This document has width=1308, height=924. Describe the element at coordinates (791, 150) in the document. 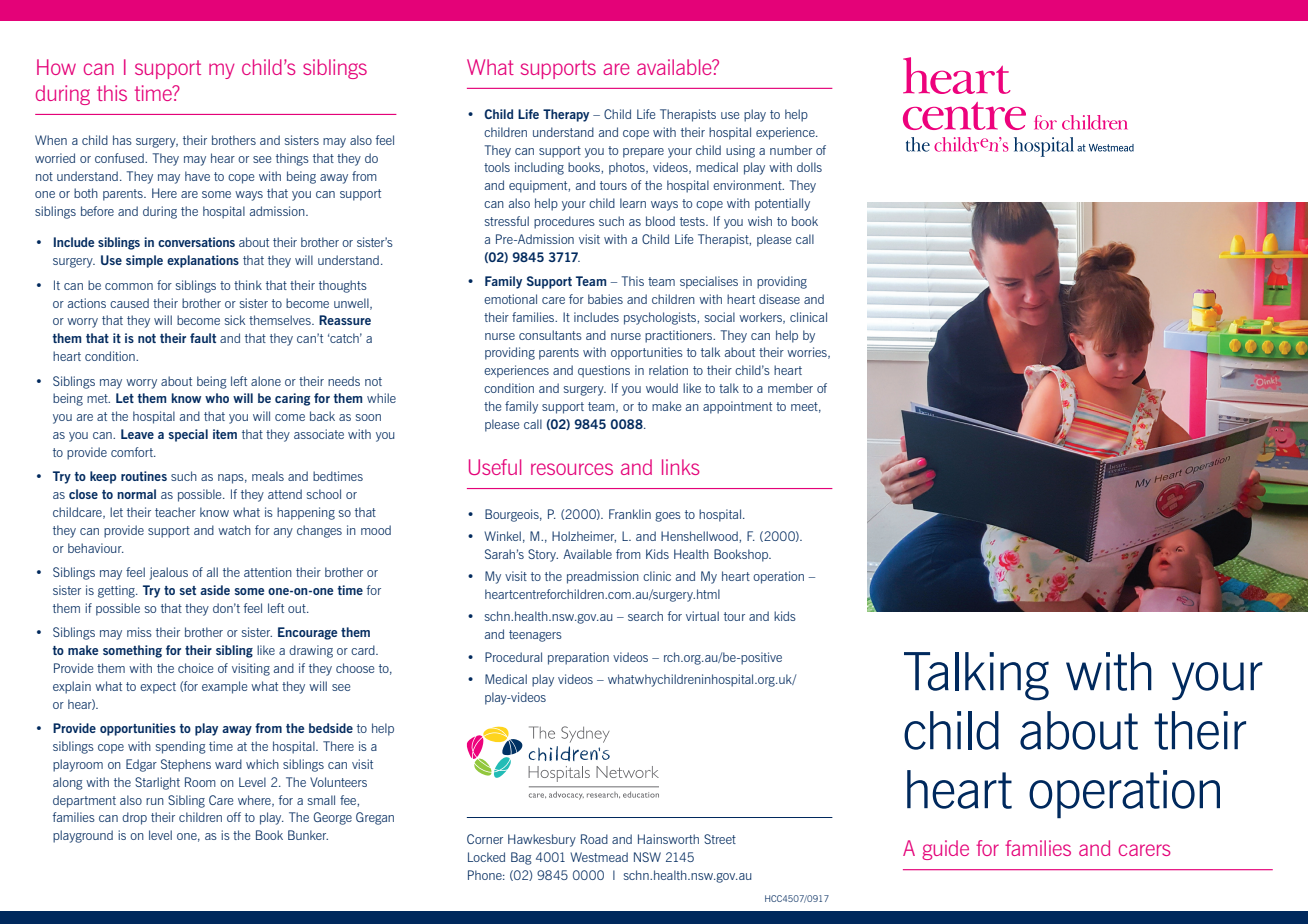

I see `number` at that location.
